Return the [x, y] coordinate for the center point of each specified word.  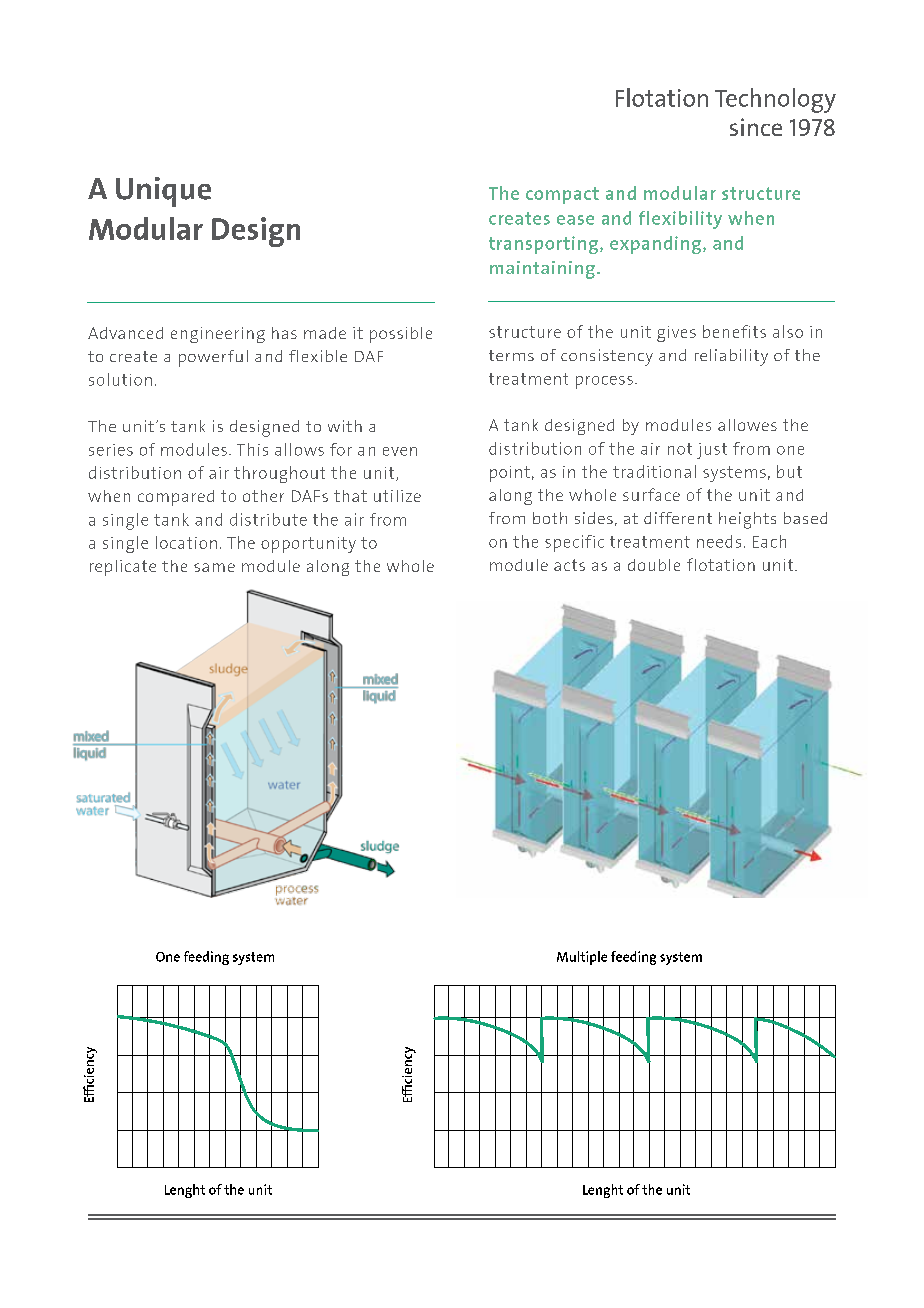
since [756, 127]
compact [562, 195]
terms [511, 355]
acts [569, 565]
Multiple [582, 958]
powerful [213, 358]
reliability [731, 357]
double [654, 565]
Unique [163, 192]
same [214, 567]
